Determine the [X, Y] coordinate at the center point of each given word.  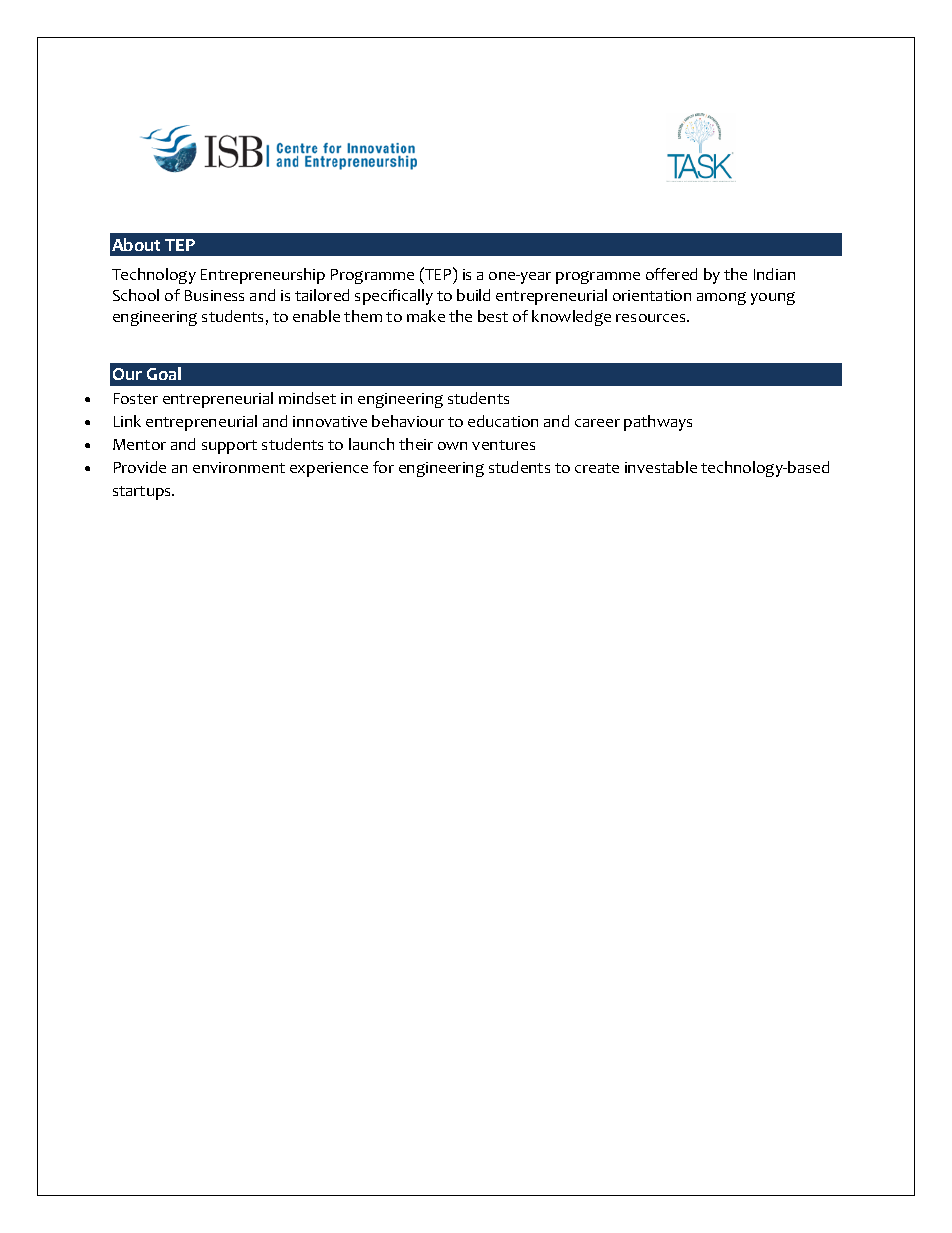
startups [143, 493]
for [383, 467]
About [136, 244]
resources [652, 318]
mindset [307, 398]
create [597, 468]
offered [671, 274]
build [473, 295]
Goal [164, 373]
